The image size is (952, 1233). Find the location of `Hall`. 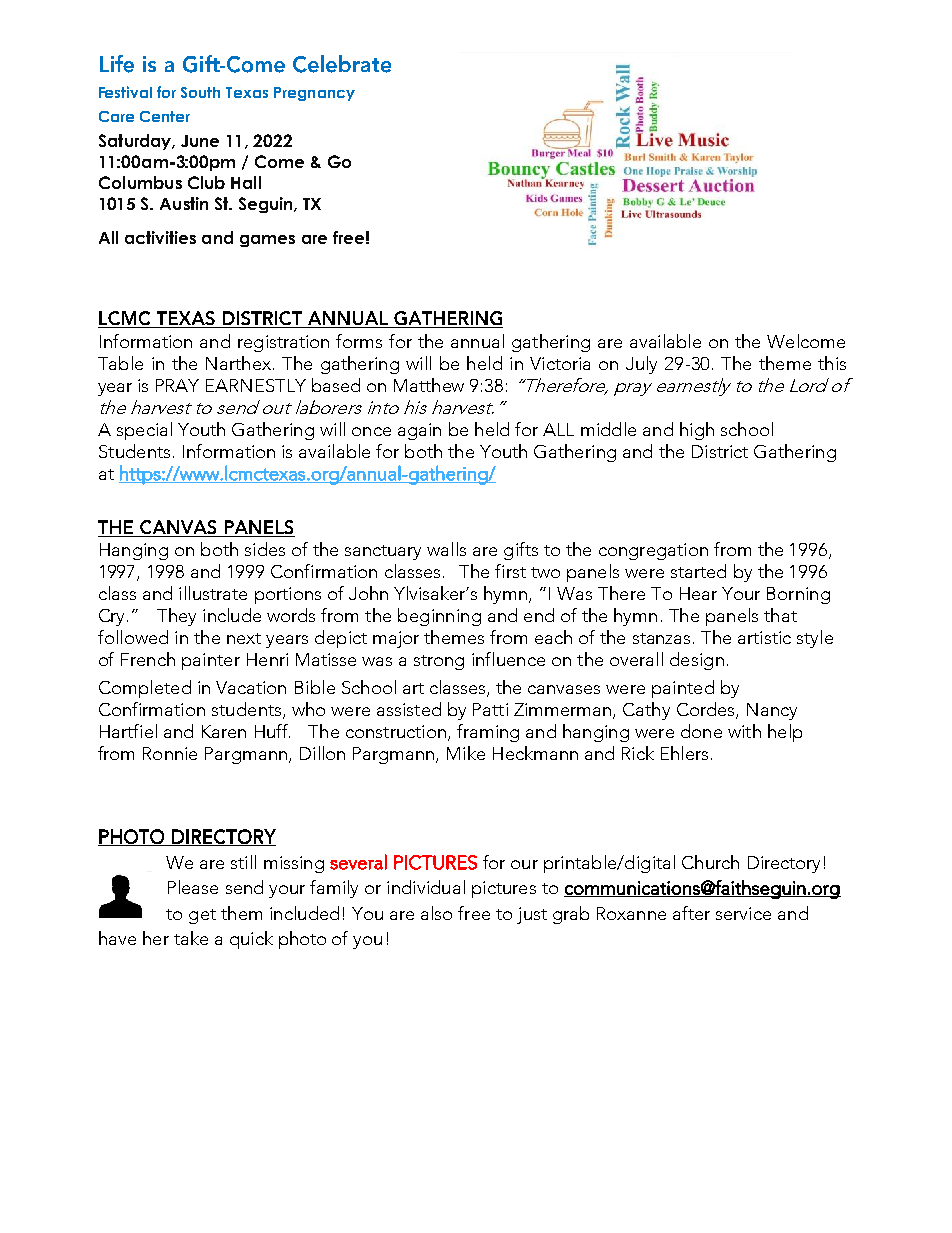

Hall is located at coordinates (246, 182).
